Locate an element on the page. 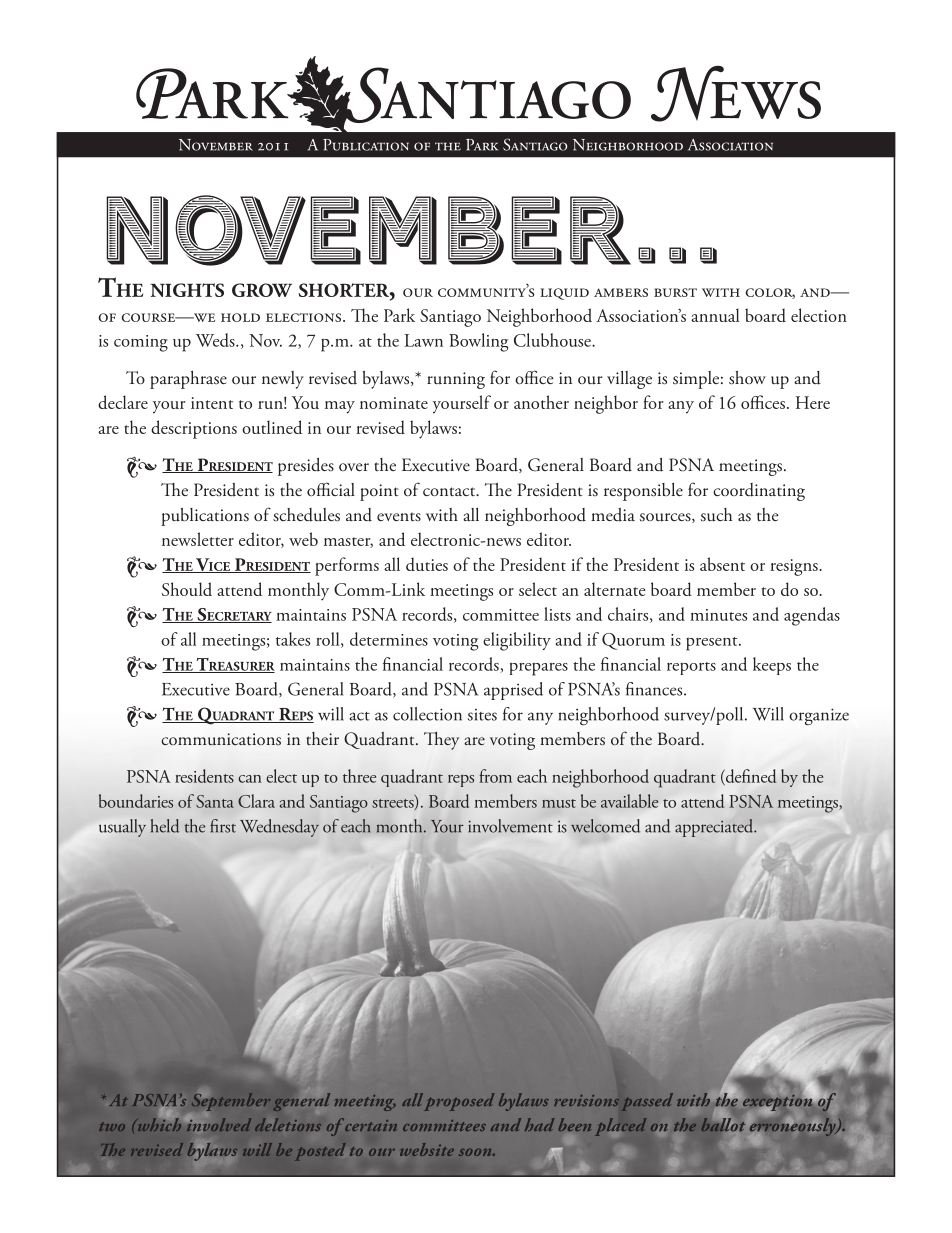  first is located at coordinates (223, 826).
